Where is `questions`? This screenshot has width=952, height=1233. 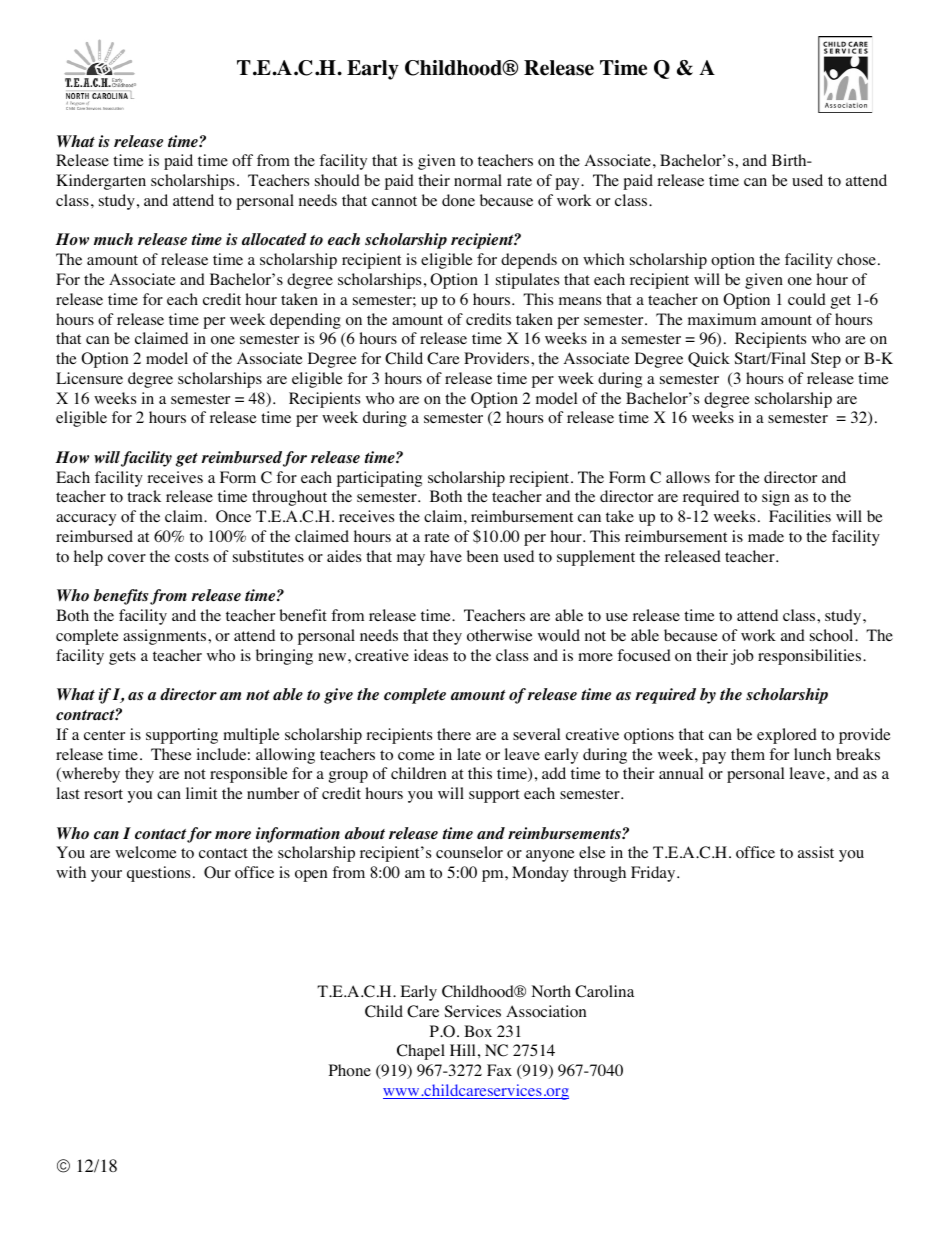
questions is located at coordinates (158, 874).
